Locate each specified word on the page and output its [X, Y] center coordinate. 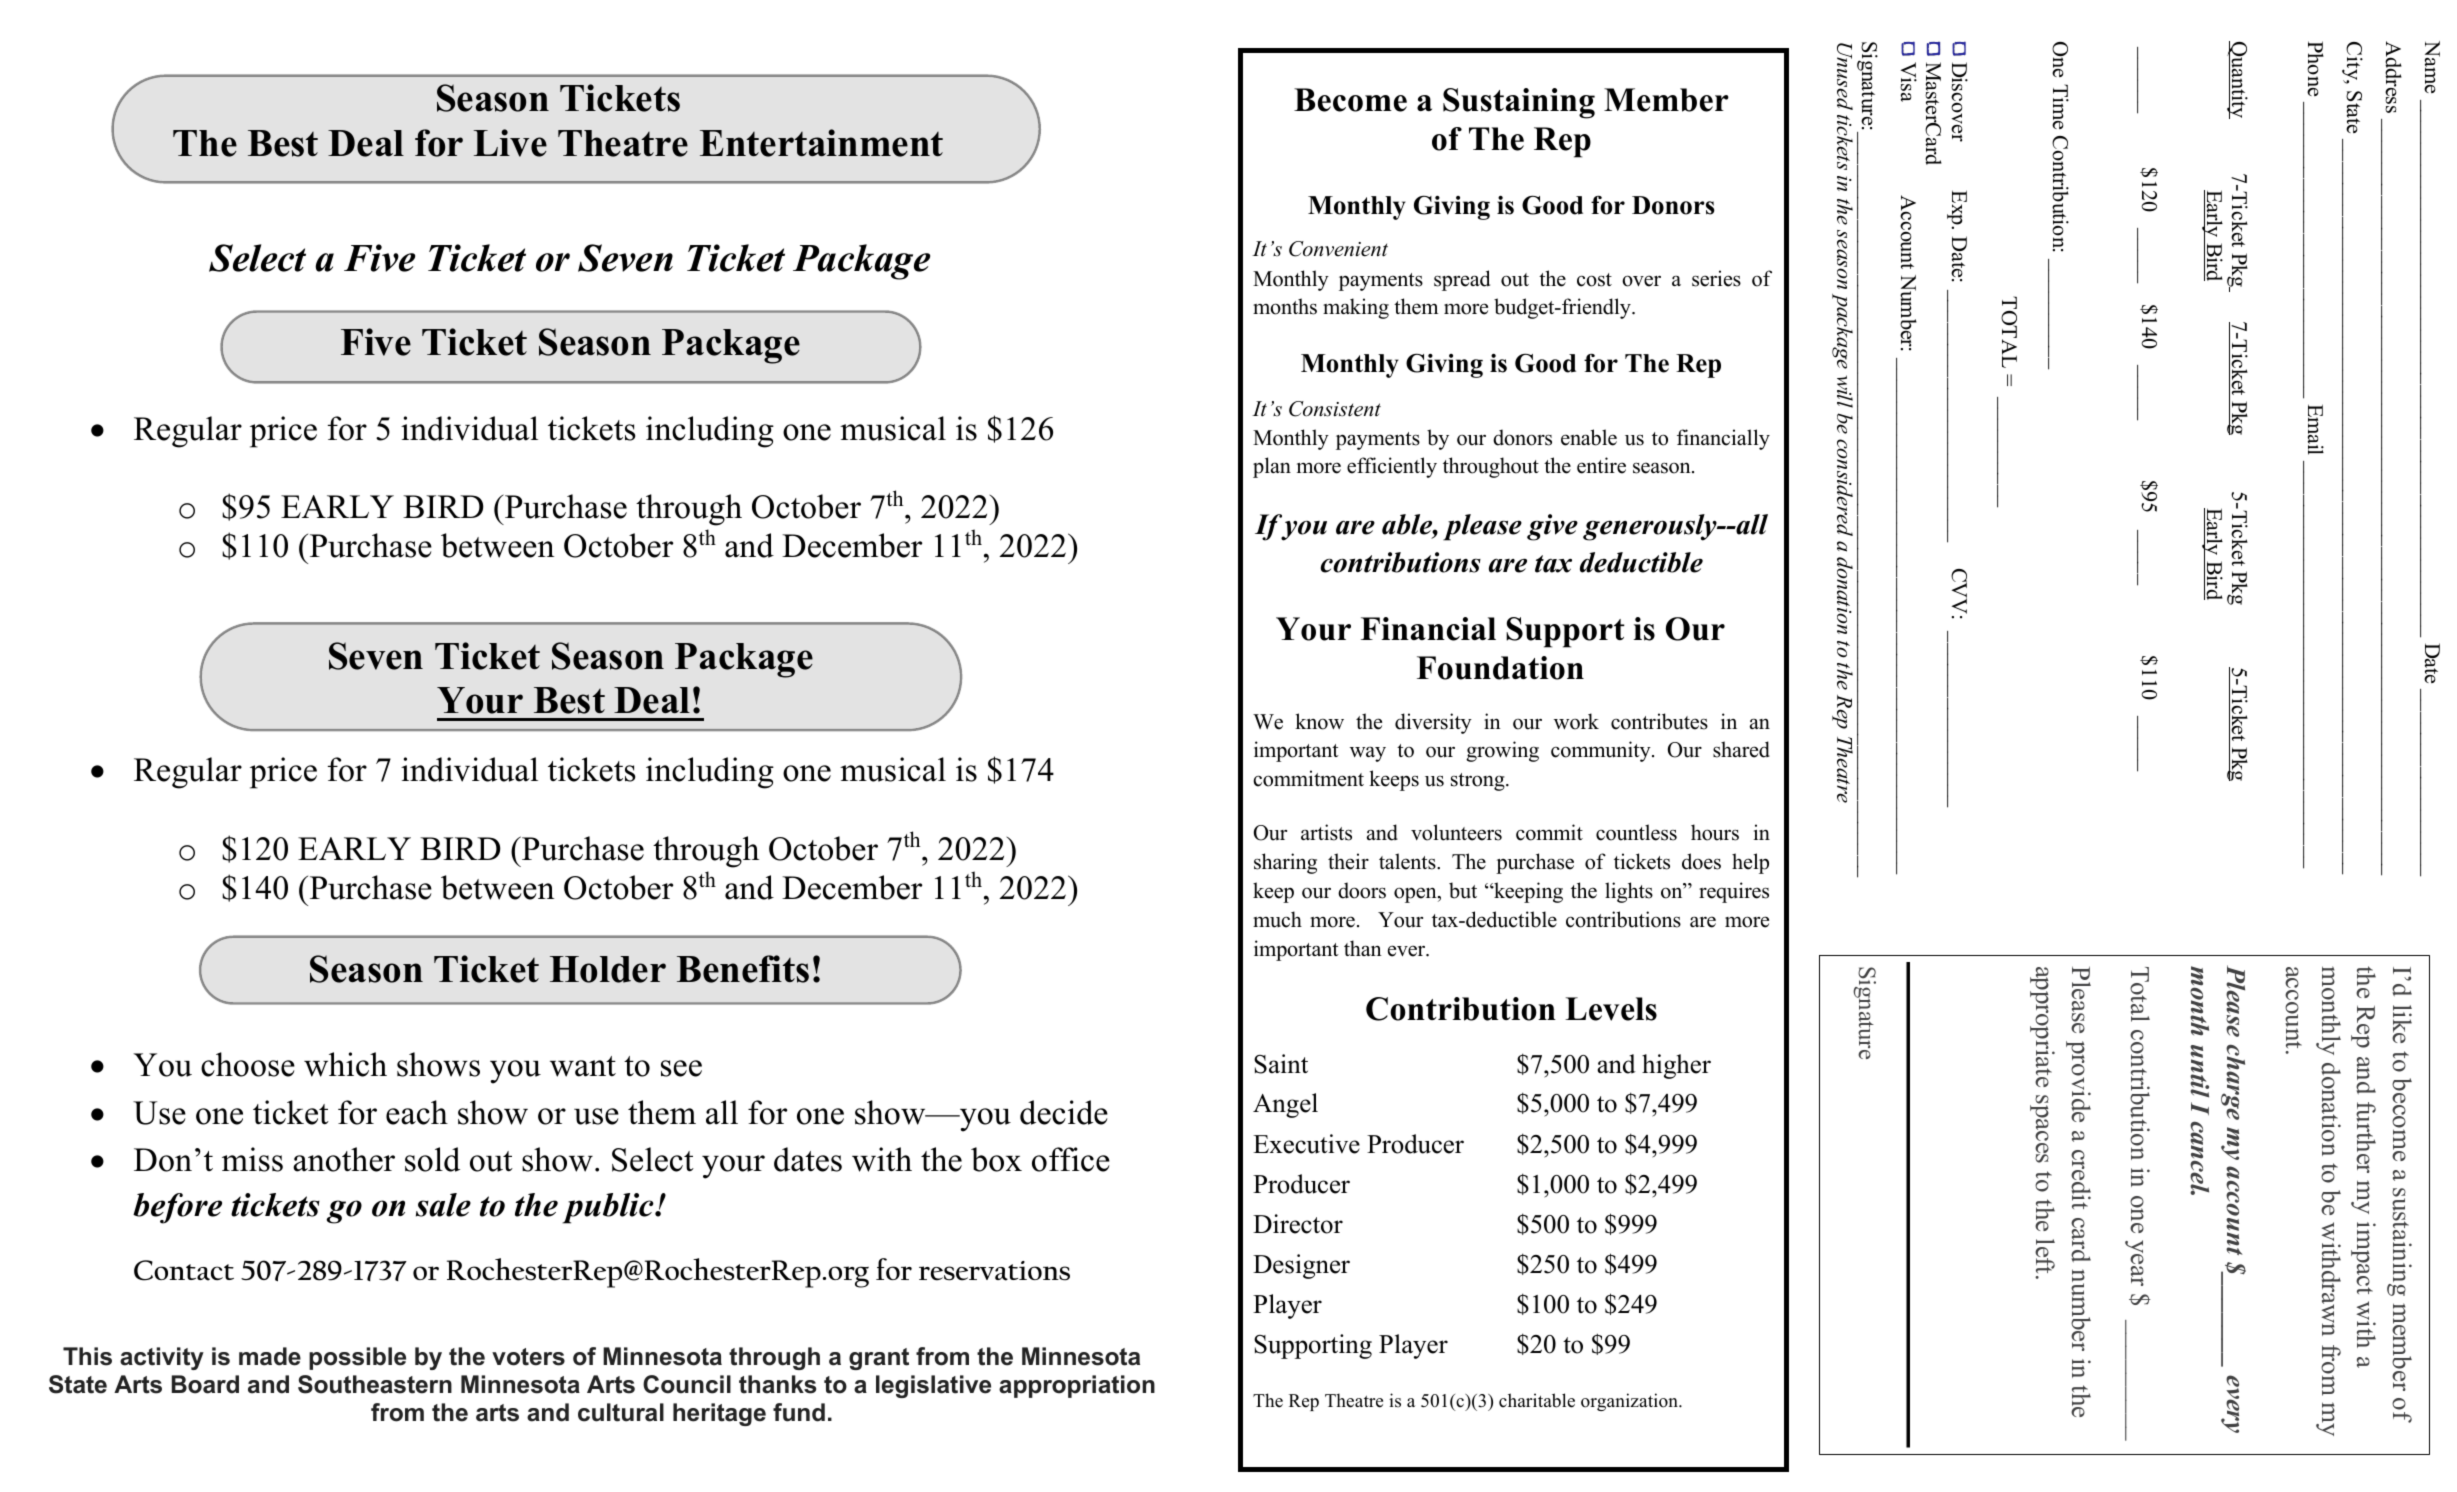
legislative [933, 1386]
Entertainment [821, 143]
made [270, 1356]
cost [1594, 280]
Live [510, 143]
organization [1630, 1402]
